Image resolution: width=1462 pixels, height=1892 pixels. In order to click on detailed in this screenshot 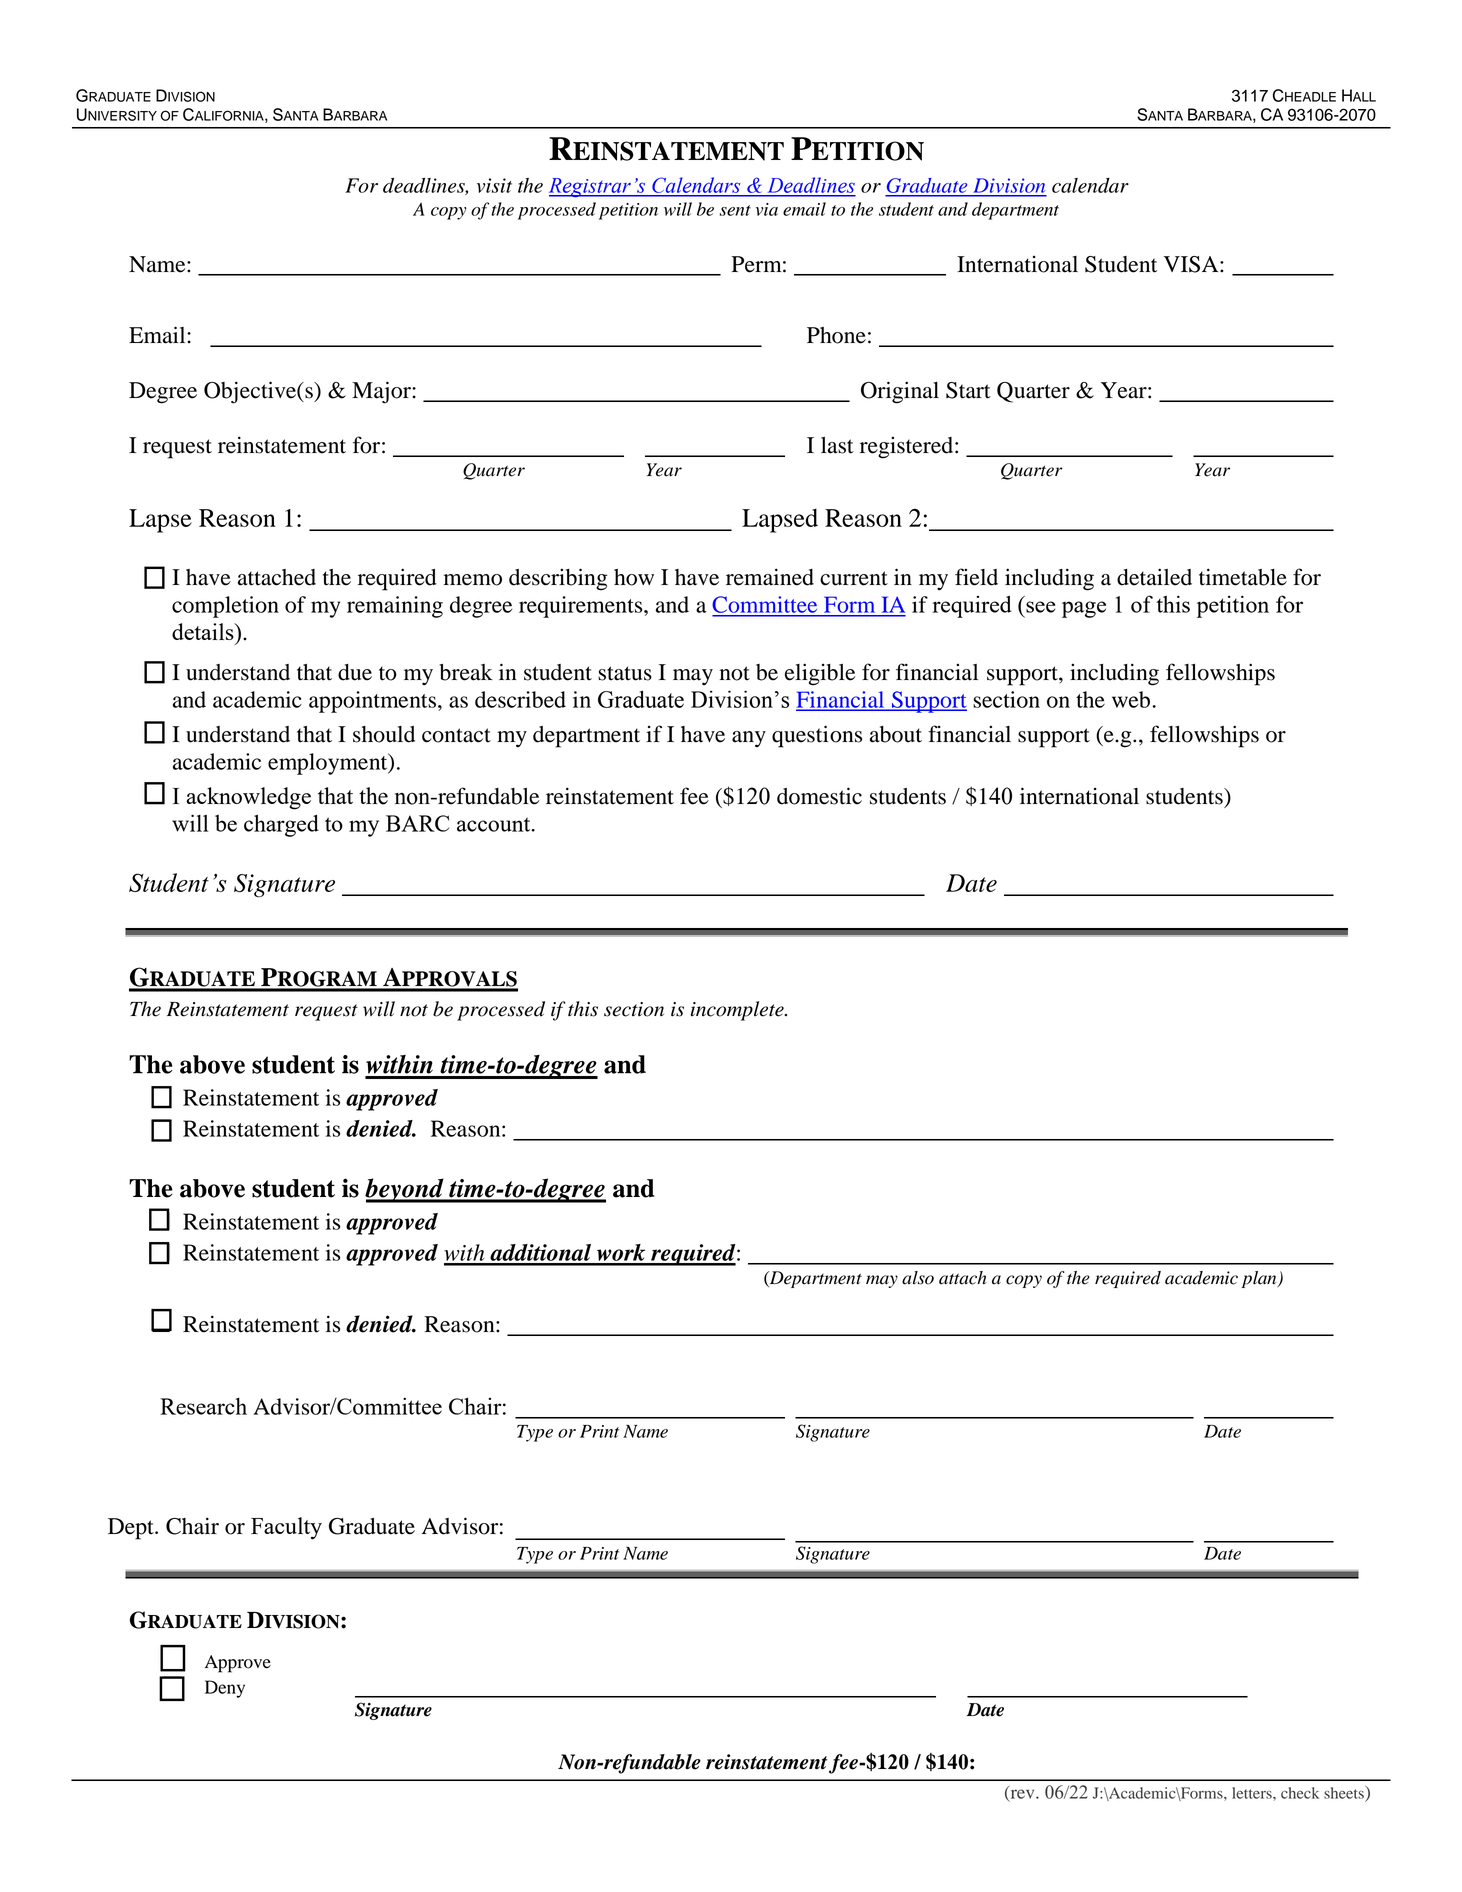, I will do `click(1154, 577)`.
